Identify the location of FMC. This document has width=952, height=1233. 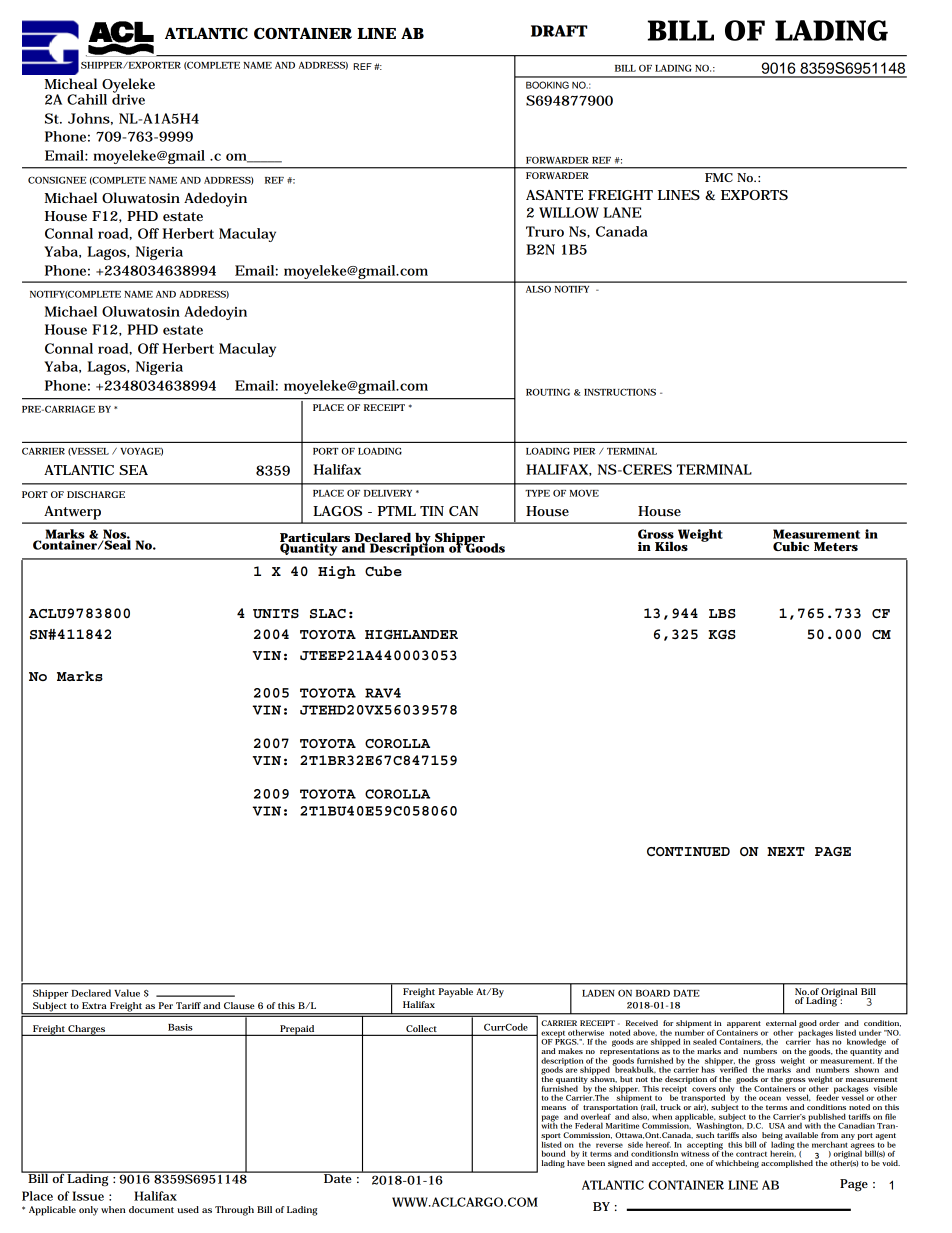
(719, 177).
